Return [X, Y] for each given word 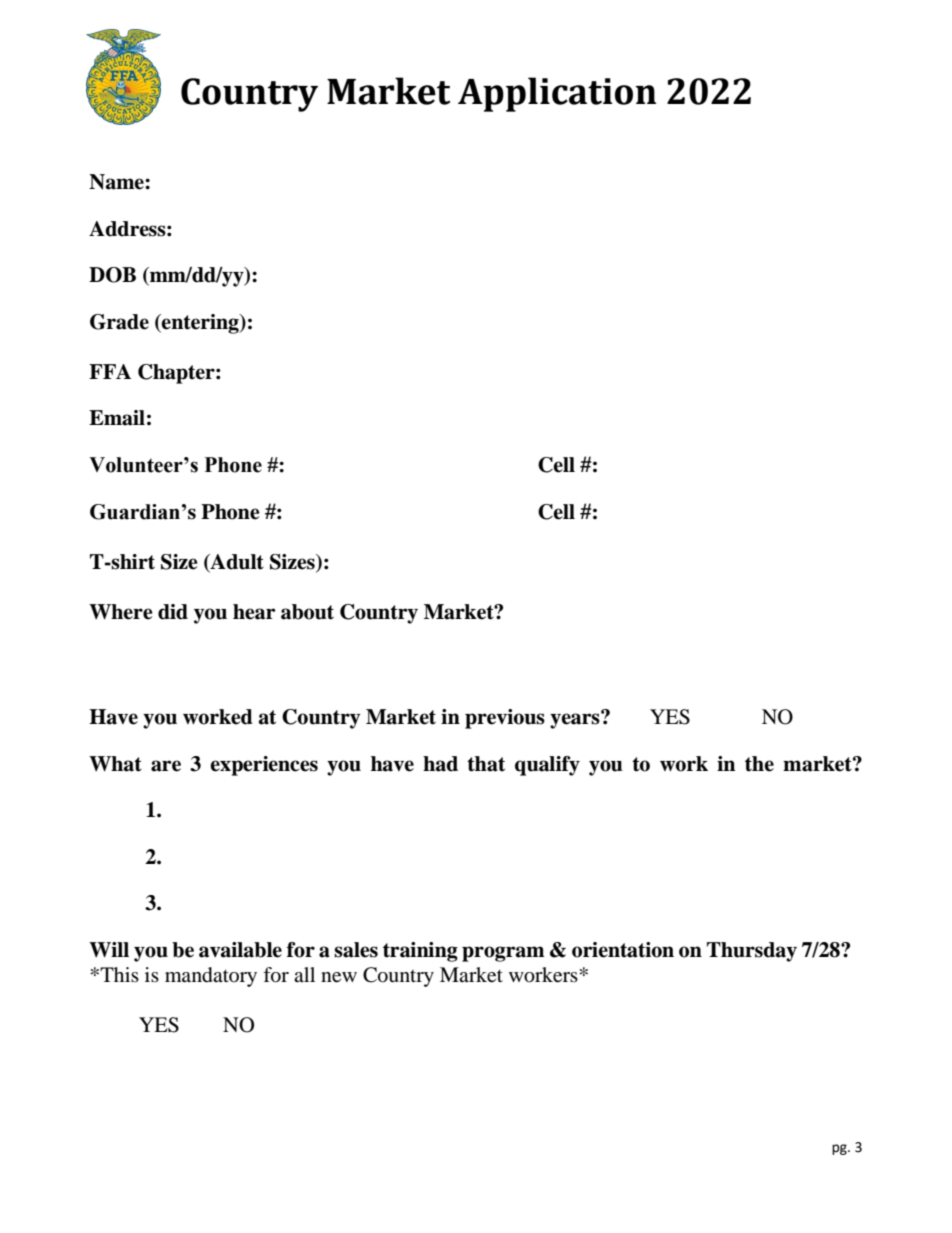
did [173, 612]
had [440, 764]
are [166, 766]
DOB [112, 275]
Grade [119, 322]
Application [557, 94]
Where [121, 612]
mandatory [211, 977]
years [576, 720]
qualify [547, 766]
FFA [110, 371]
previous [505, 719]
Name [117, 182]
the [759, 764]
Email [117, 418]
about [307, 612]
